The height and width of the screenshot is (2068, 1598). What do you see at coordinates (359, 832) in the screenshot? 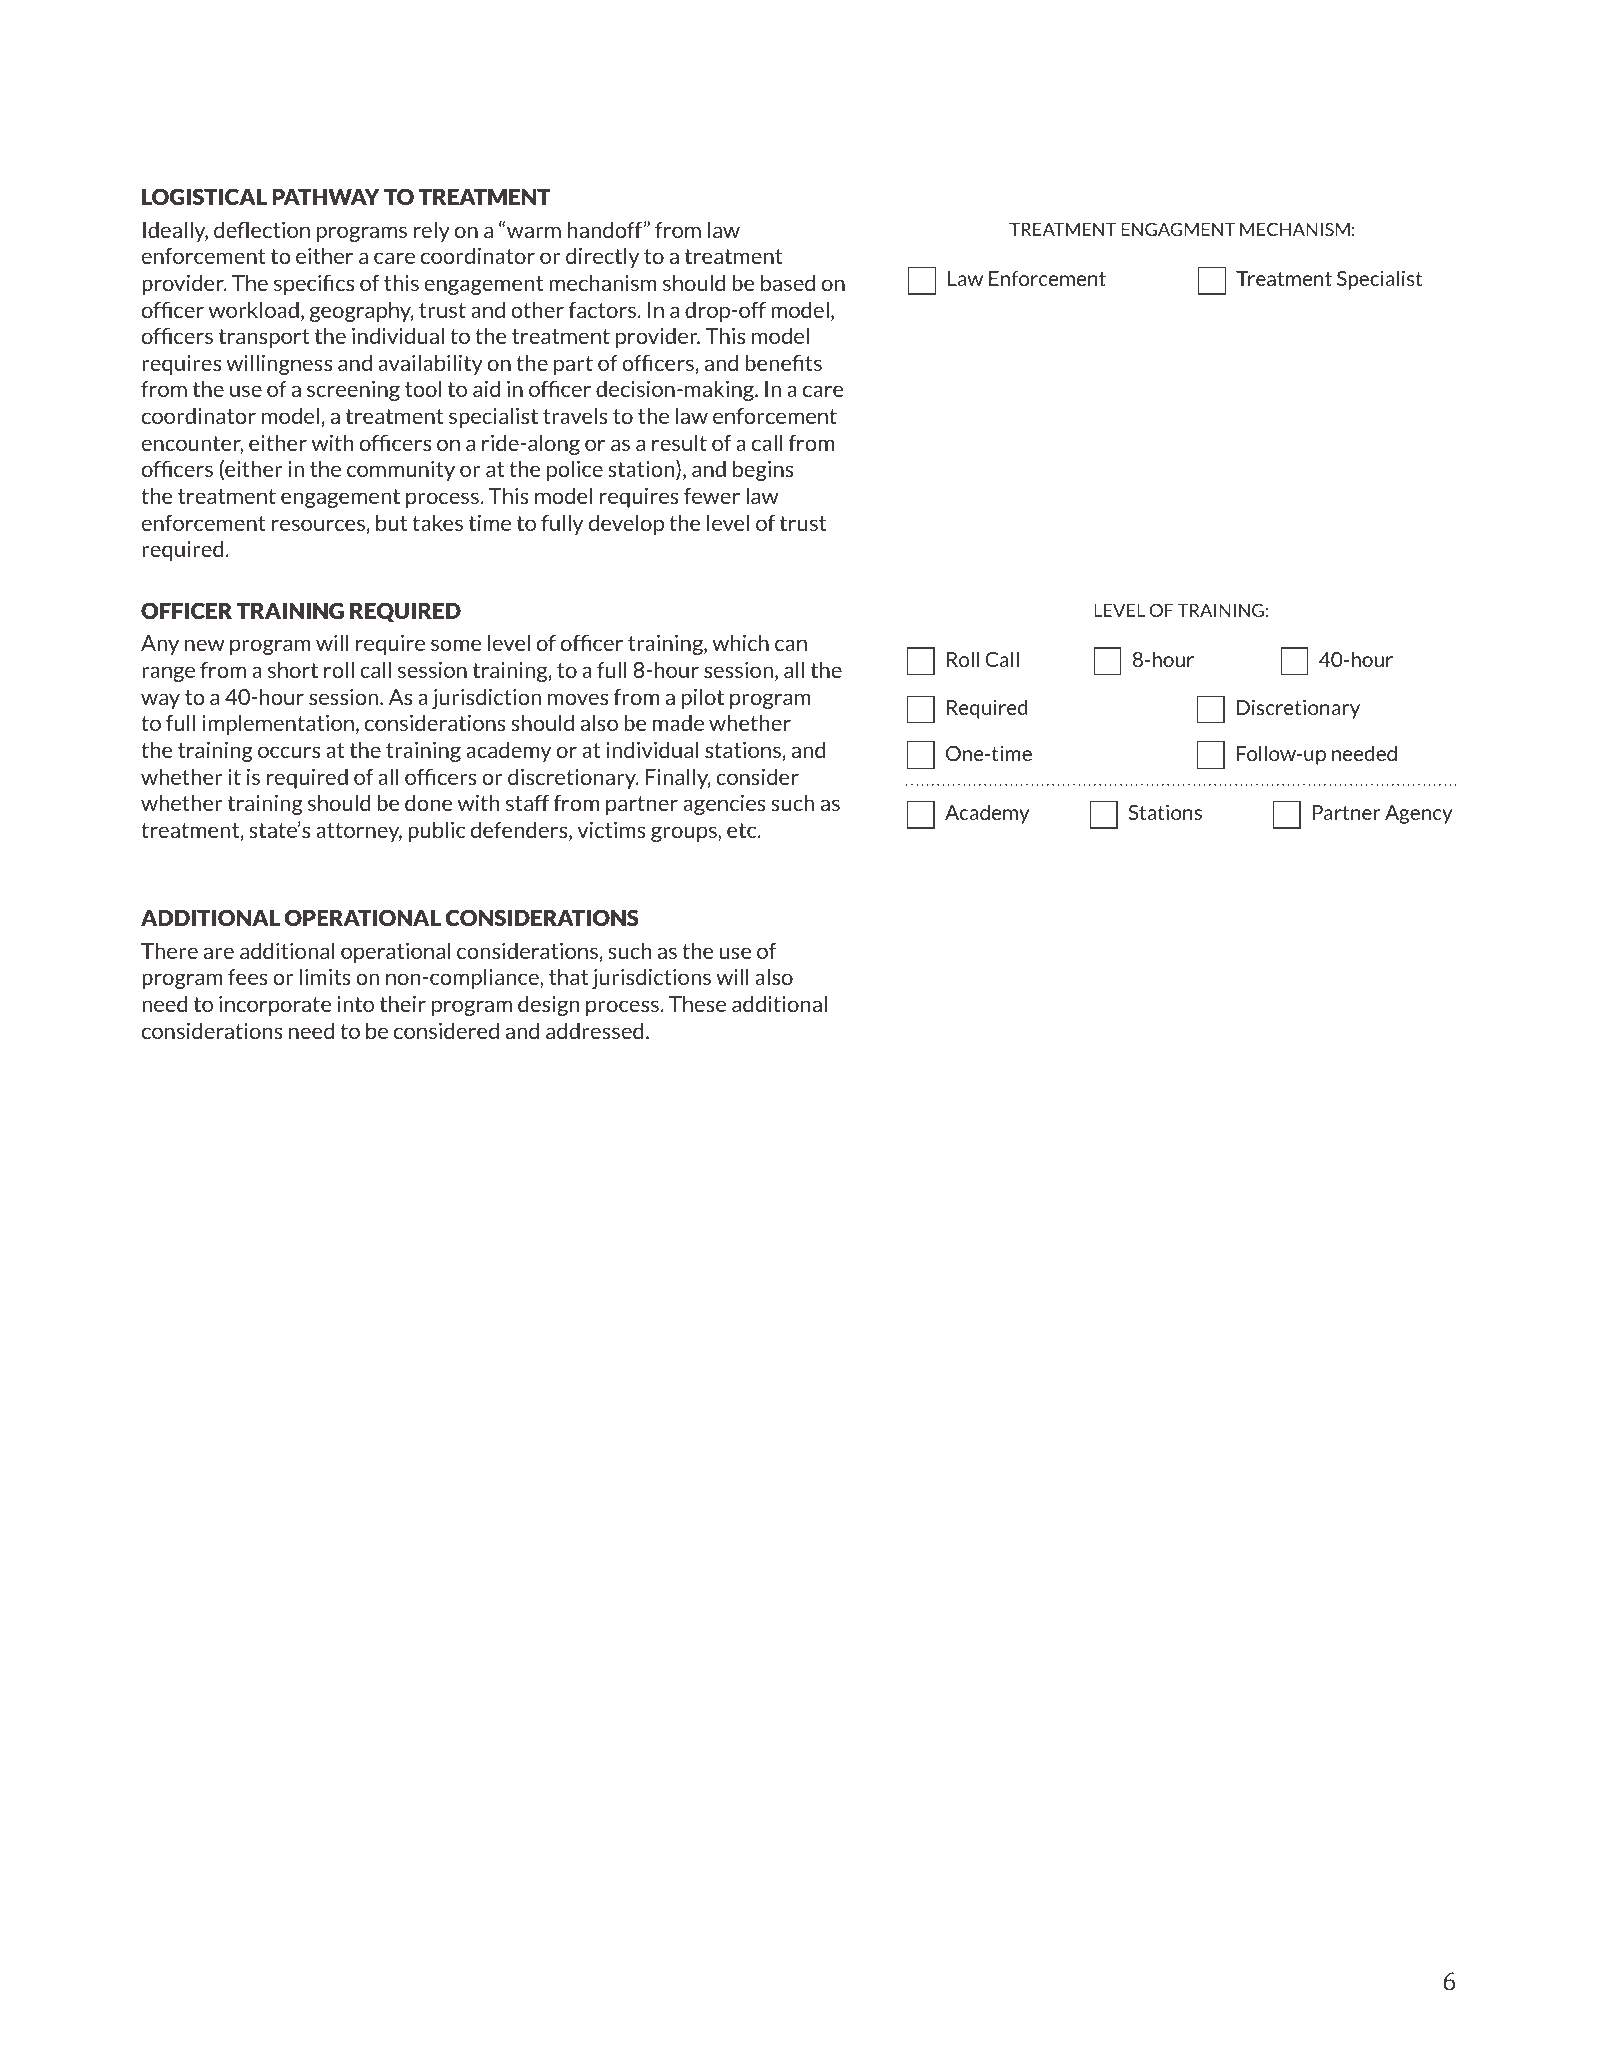
I see `attorney` at bounding box center [359, 832].
